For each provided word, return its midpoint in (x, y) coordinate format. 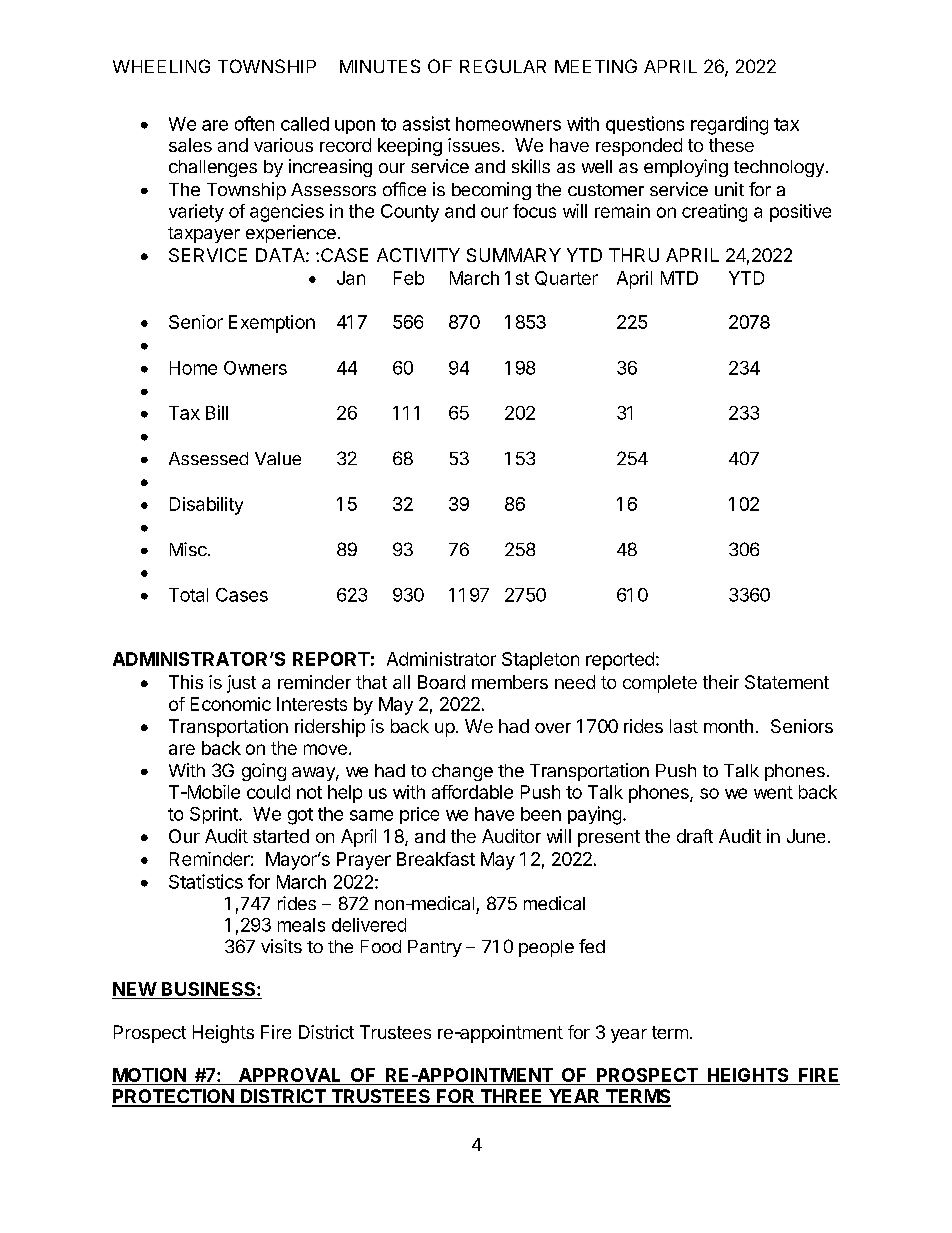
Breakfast (436, 859)
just (241, 684)
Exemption (272, 324)
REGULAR (503, 66)
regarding (729, 125)
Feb (409, 278)
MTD (679, 278)
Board (441, 682)
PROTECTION (174, 1097)
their (721, 682)
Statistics (206, 881)
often (254, 123)
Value (278, 458)
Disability (206, 506)
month (728, 726)
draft (695, 836)
